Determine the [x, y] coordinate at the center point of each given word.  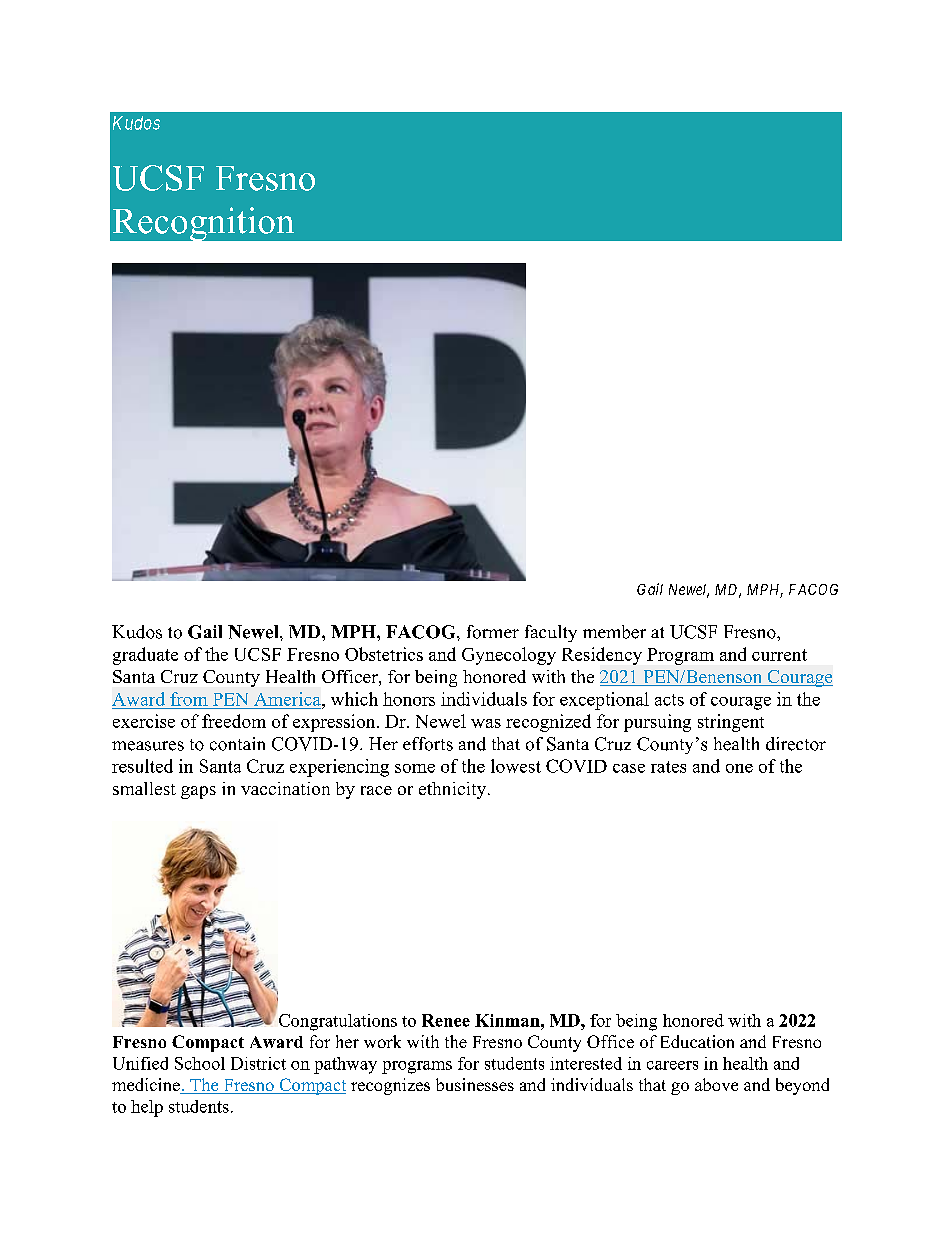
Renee [446, 1020]
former [493, 632]
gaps [198, 792]
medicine [147, 1086]
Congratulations [338, 1022]
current [779, 655]
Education [697, 1041]
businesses [475, 1084]
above [716, 1084]
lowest [516, 766]
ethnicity [452, 790]
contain [237, 744]
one [739, 768]
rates [668, 767]
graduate [145, 656]
